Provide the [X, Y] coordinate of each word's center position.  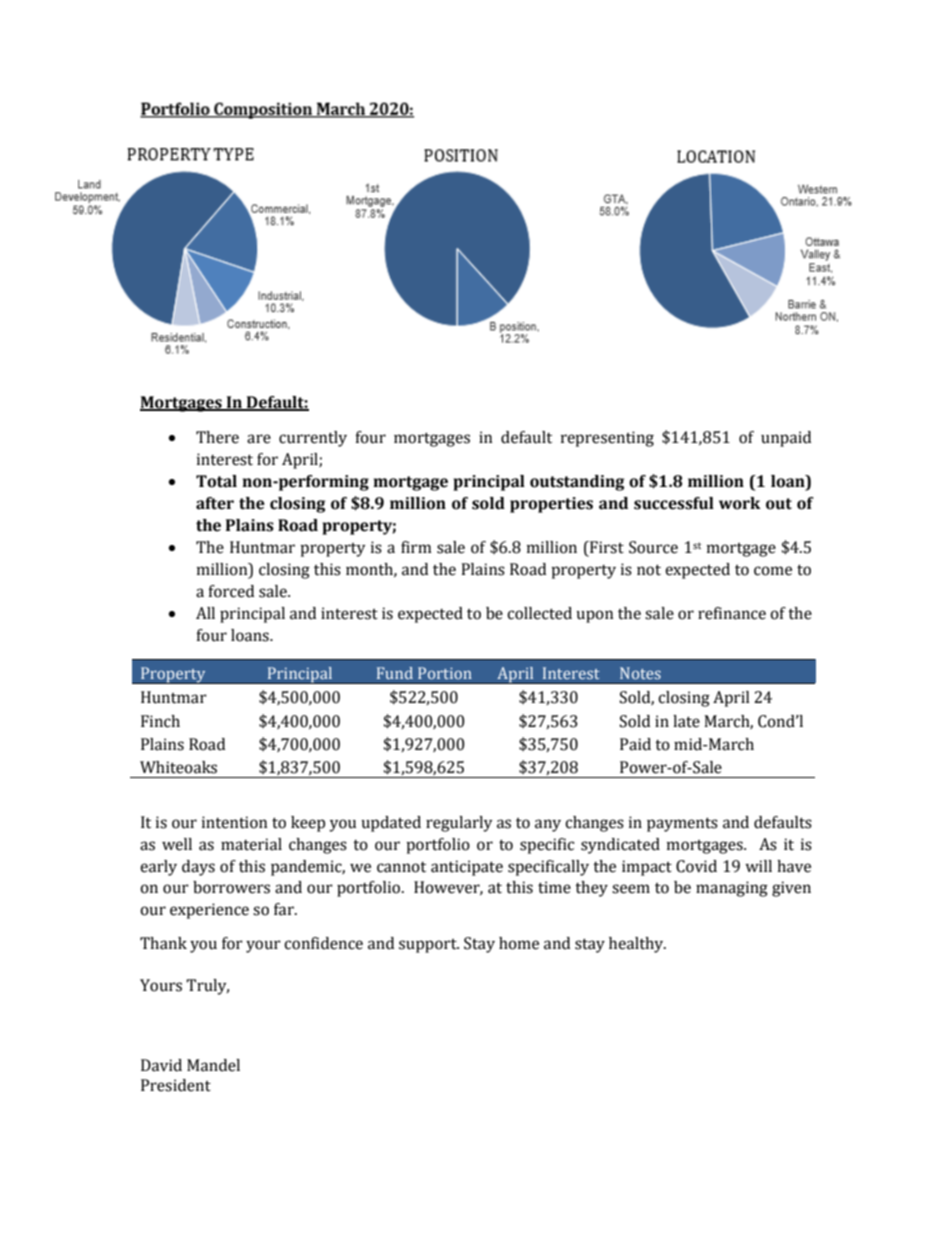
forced [231, 591]
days [198, 868]
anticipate [467, 868]
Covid [696, 866]
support [429, 946]
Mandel [213, 1065]
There [217, 437]
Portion [445, 673]
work [740, 503]
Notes [640, 673]
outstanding [577, 483]
